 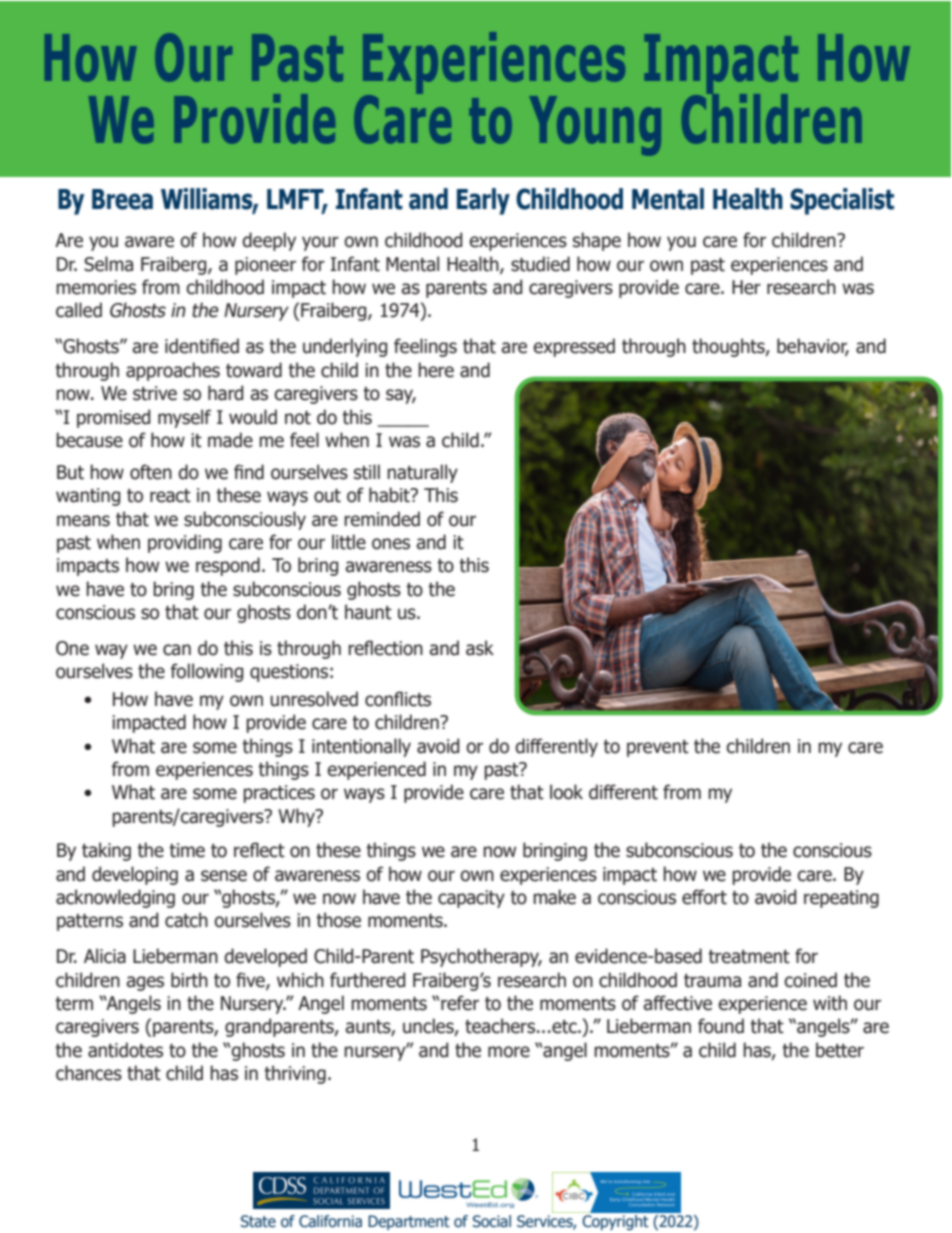 What do you see at coordinates (422, 473) in the screenshot?
I see `naturally` at bounding box center [422, 473].
